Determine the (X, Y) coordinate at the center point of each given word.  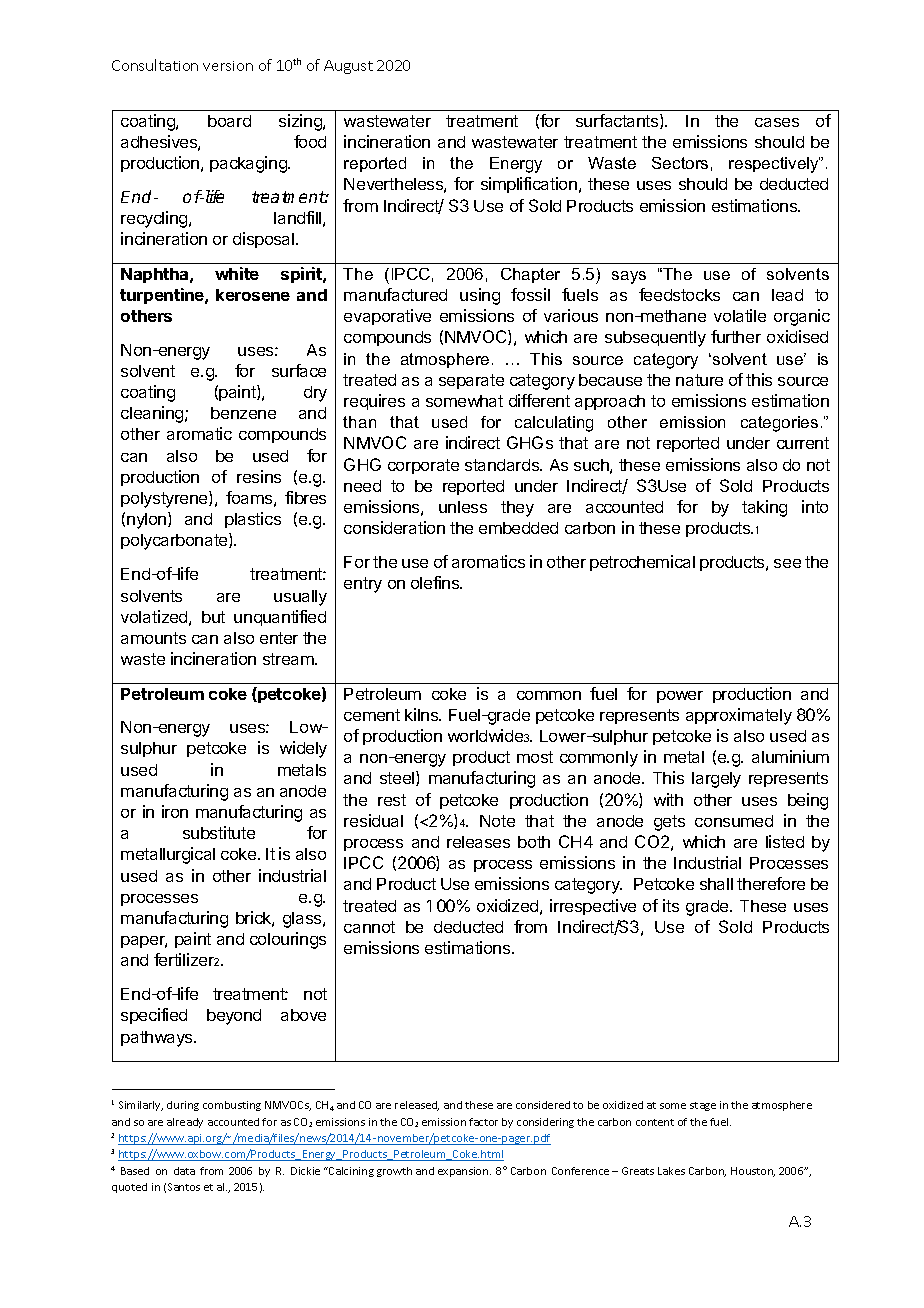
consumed (734, 821)
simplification (529, 185)
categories (779, 424)
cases (777, 122)
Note (497, 821)
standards (503, 465)
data (184, 1171)
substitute (219, 832)
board (229, 121)
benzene (243, 413)
